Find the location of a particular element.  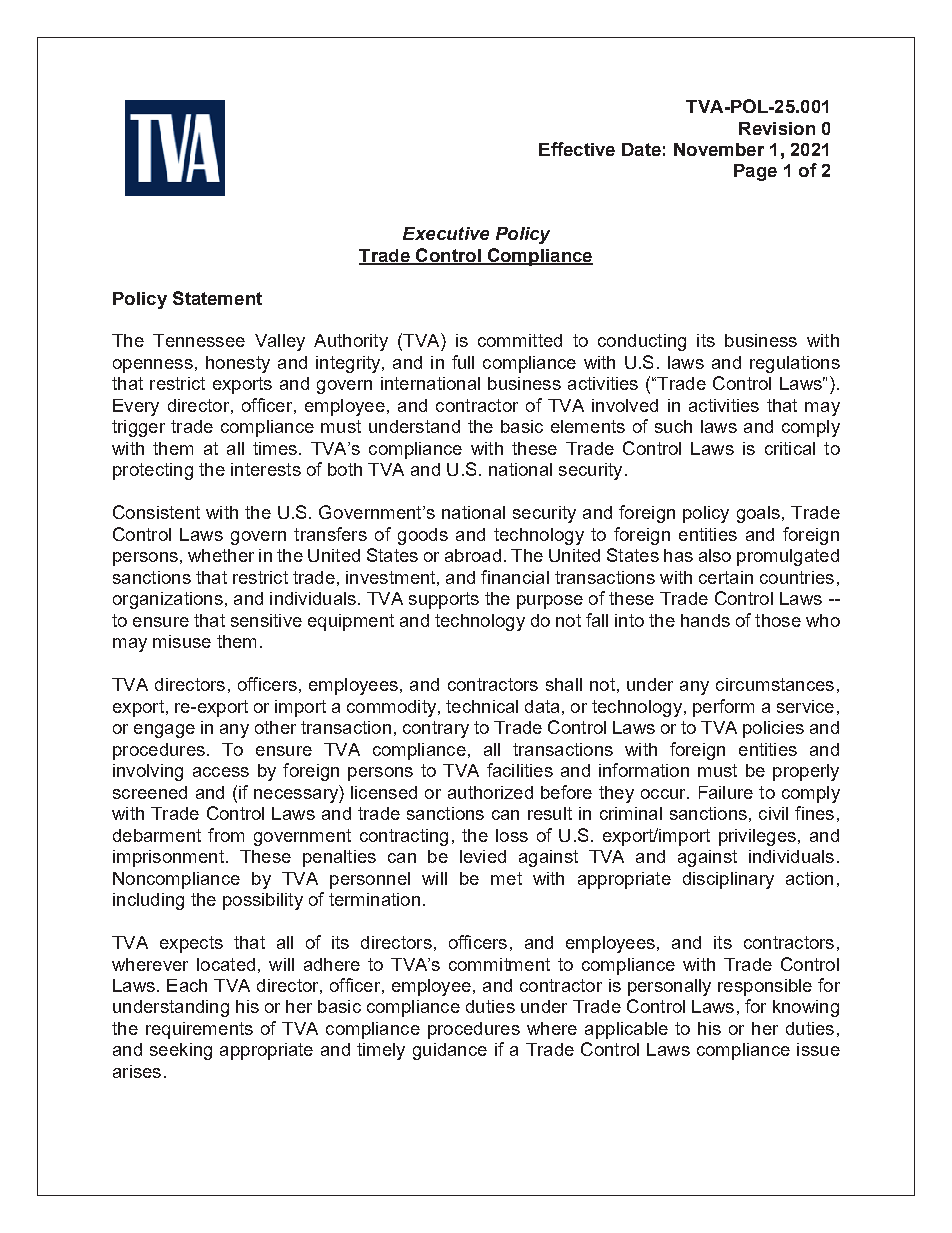

critical is located at coordinates (790, 448).
